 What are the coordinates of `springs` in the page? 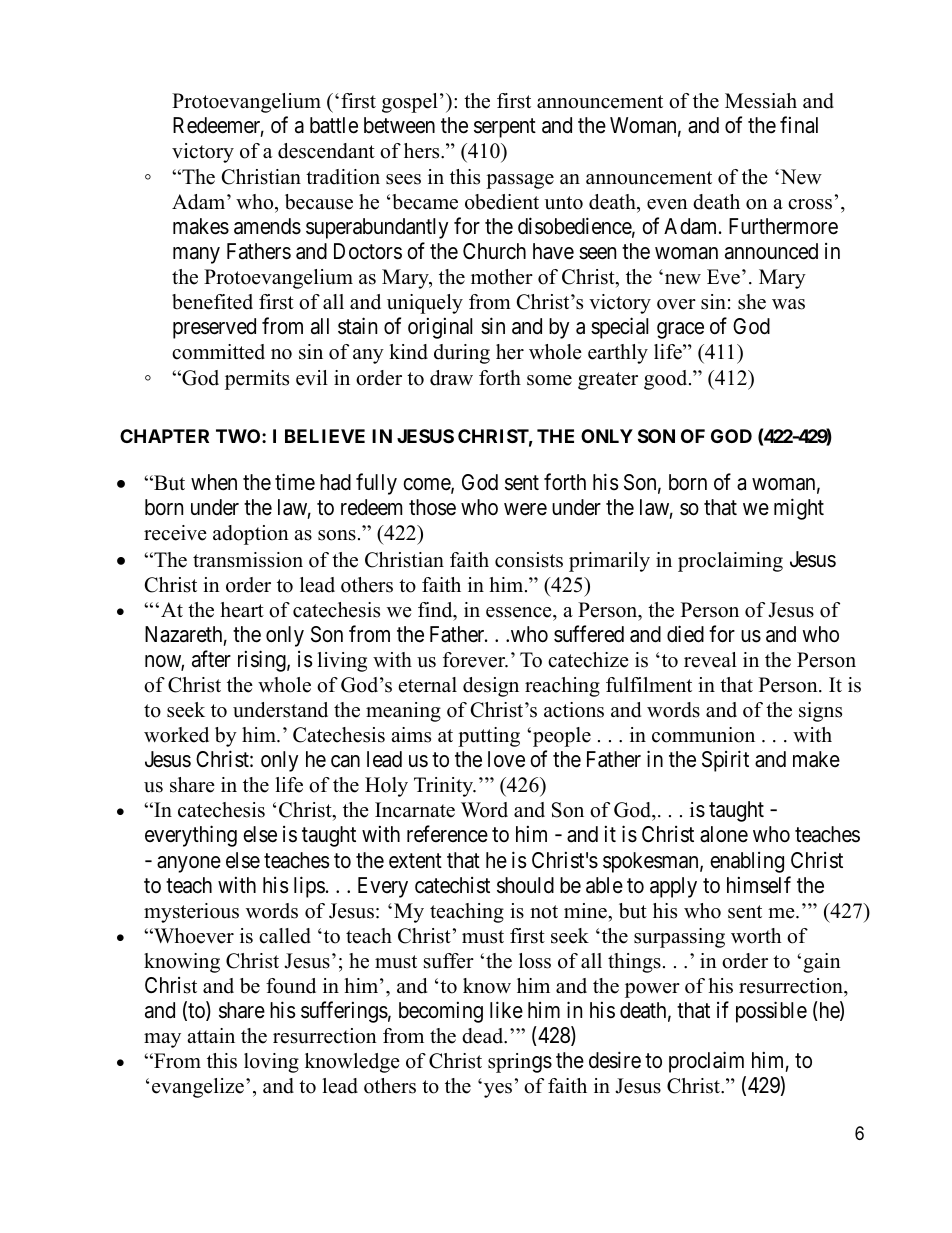 It's located at (520, 1063).
